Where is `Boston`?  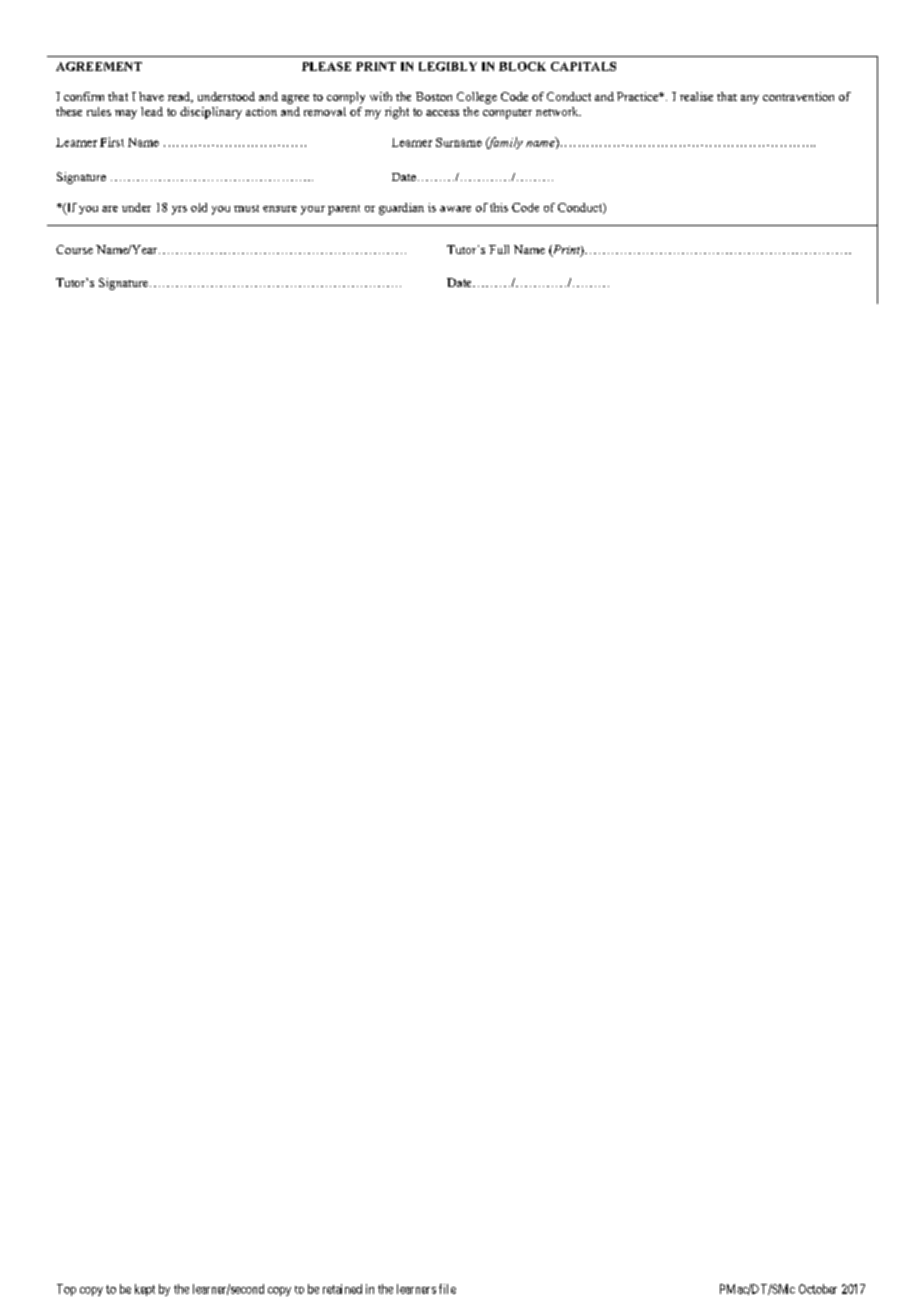 Boston is located at coordinates (434, 96).
